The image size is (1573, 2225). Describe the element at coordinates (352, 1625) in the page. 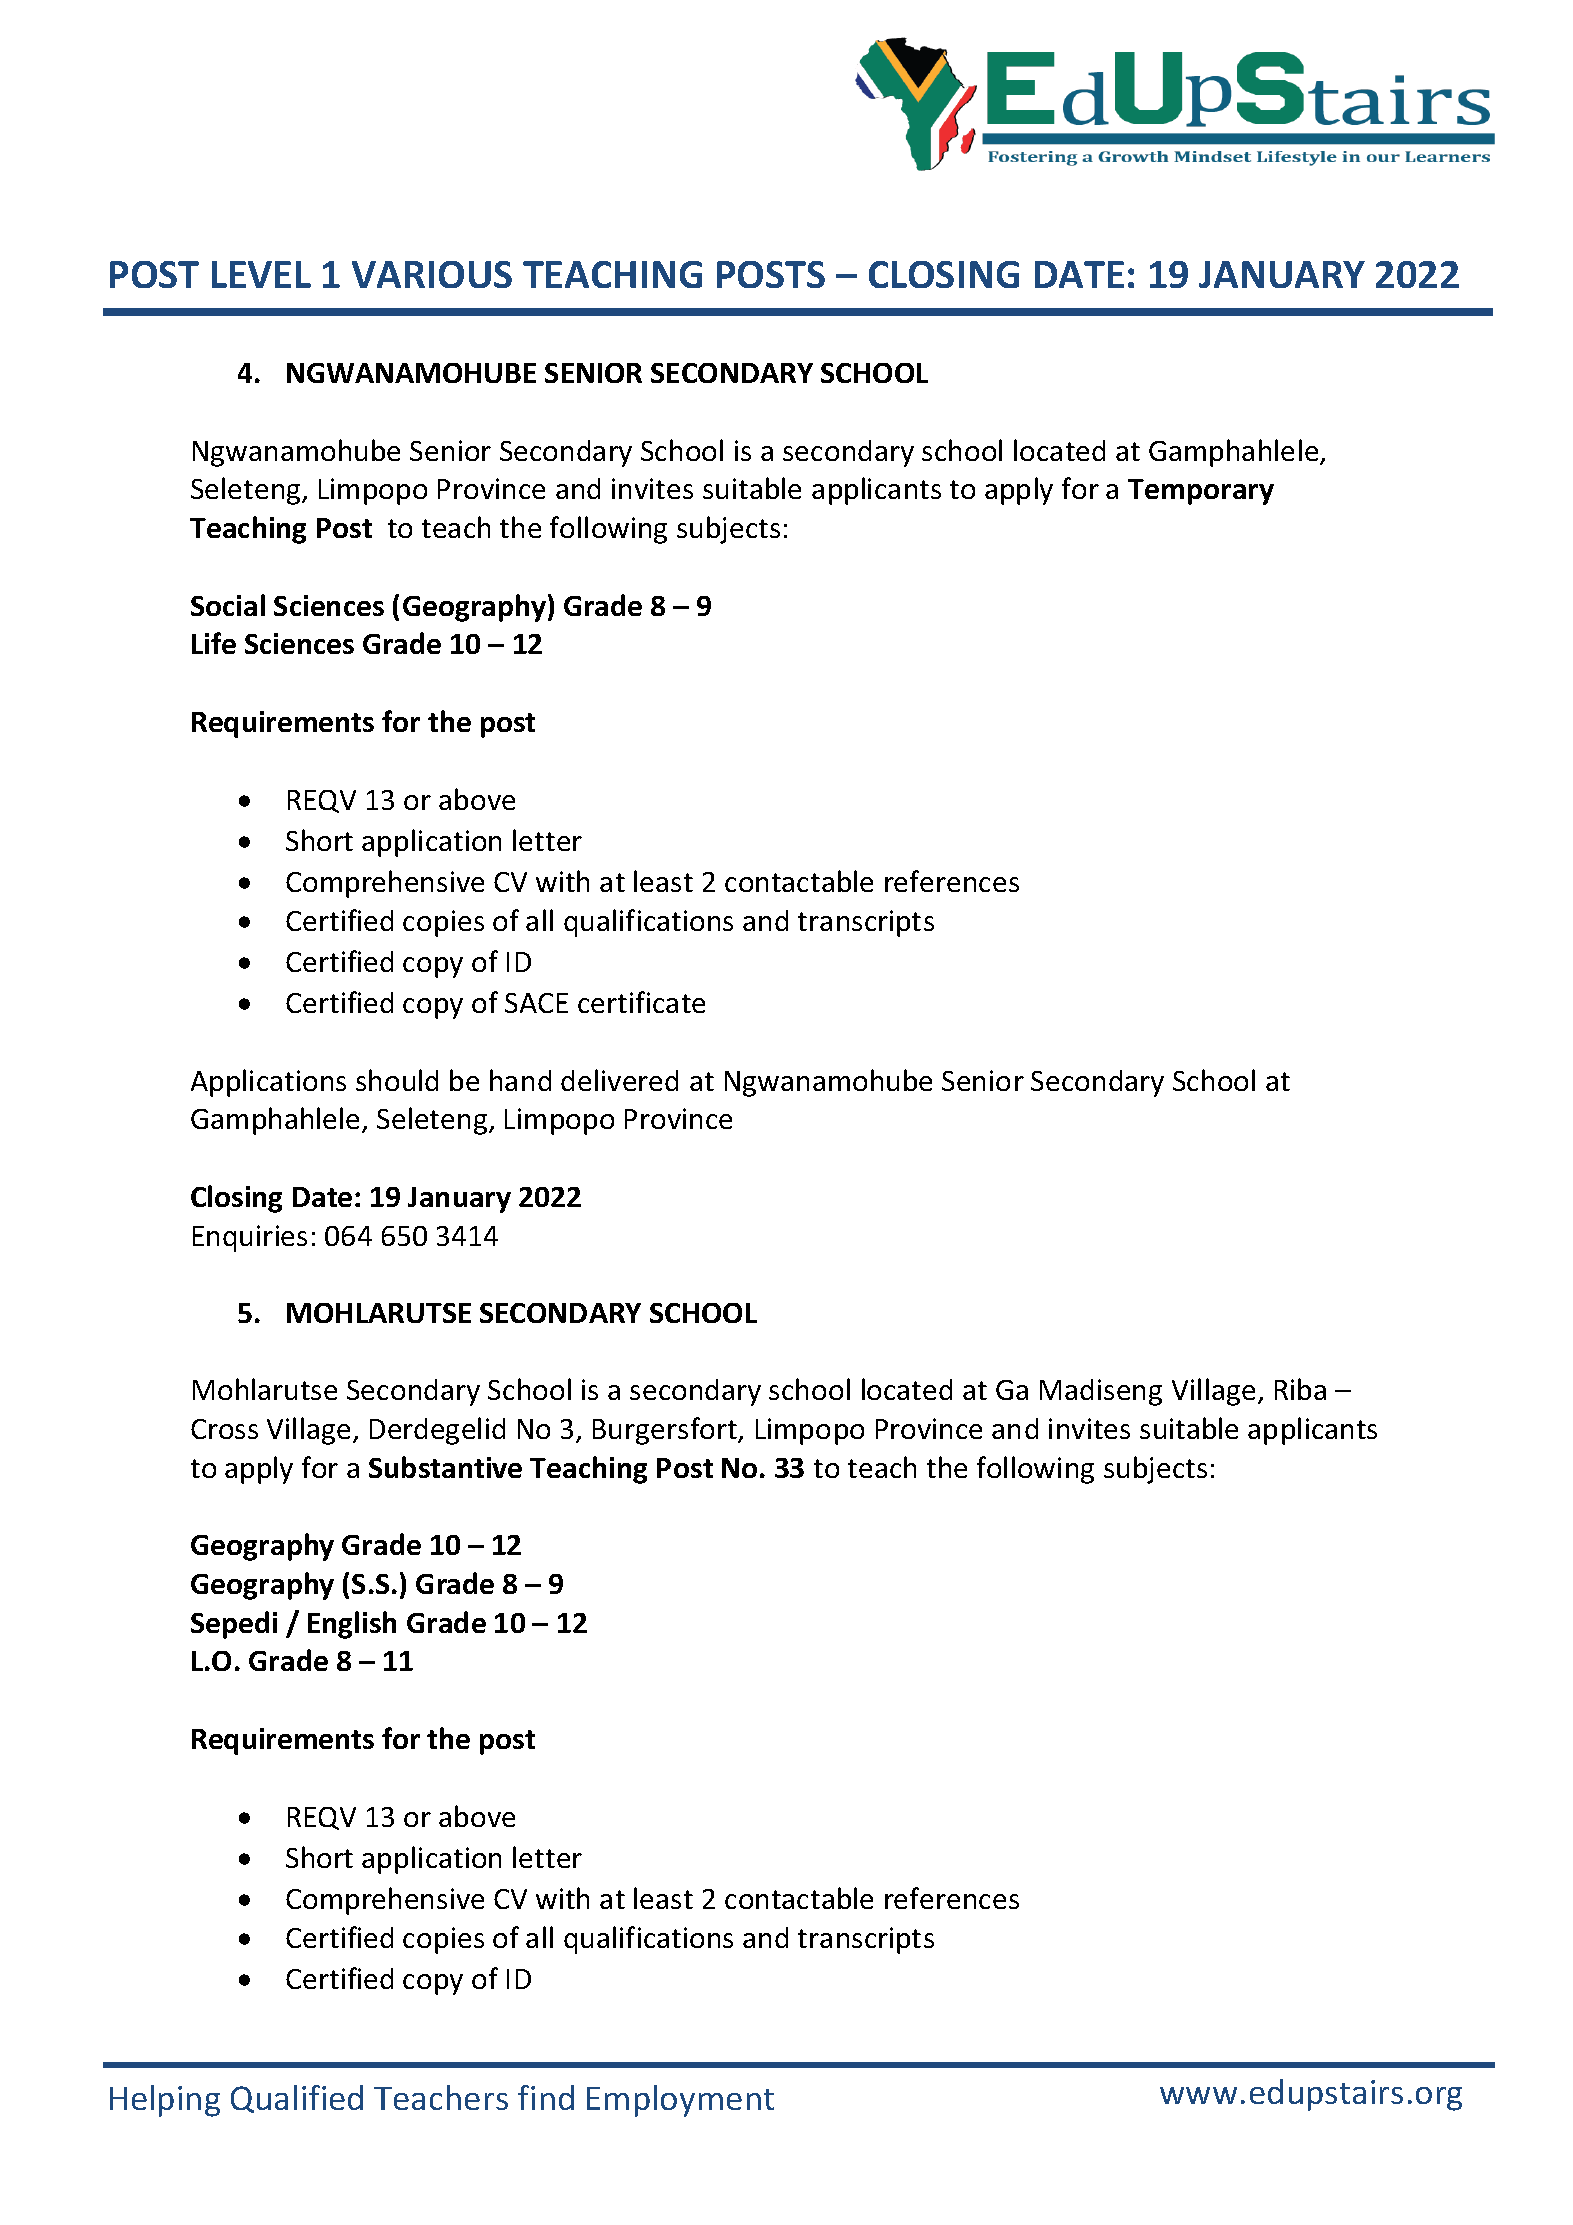

I see `English` at that location.
